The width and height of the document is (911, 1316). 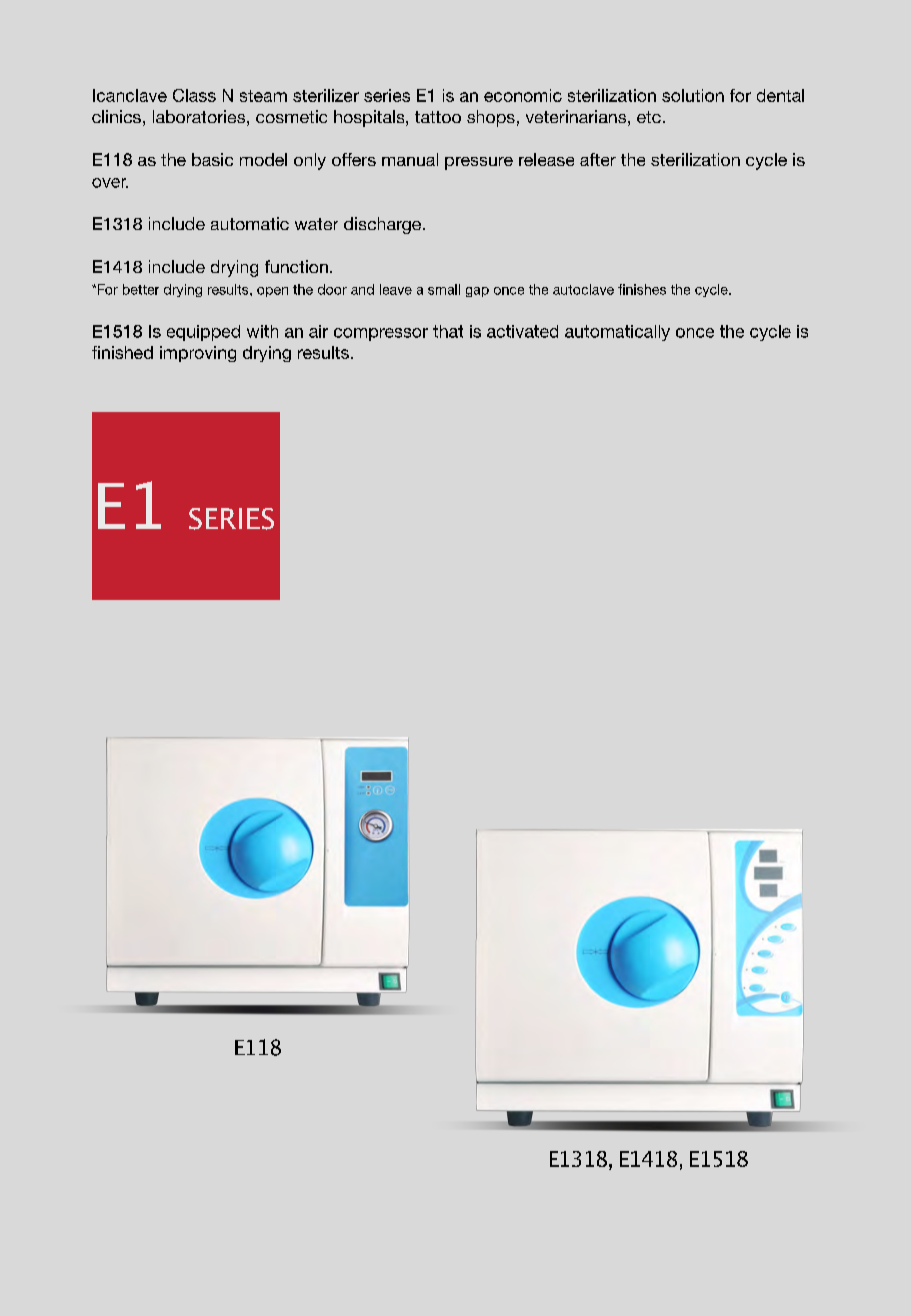 What do you see at coordinates (410, 159) in the document?
I see `manual` at bounding box center [410, 159].
